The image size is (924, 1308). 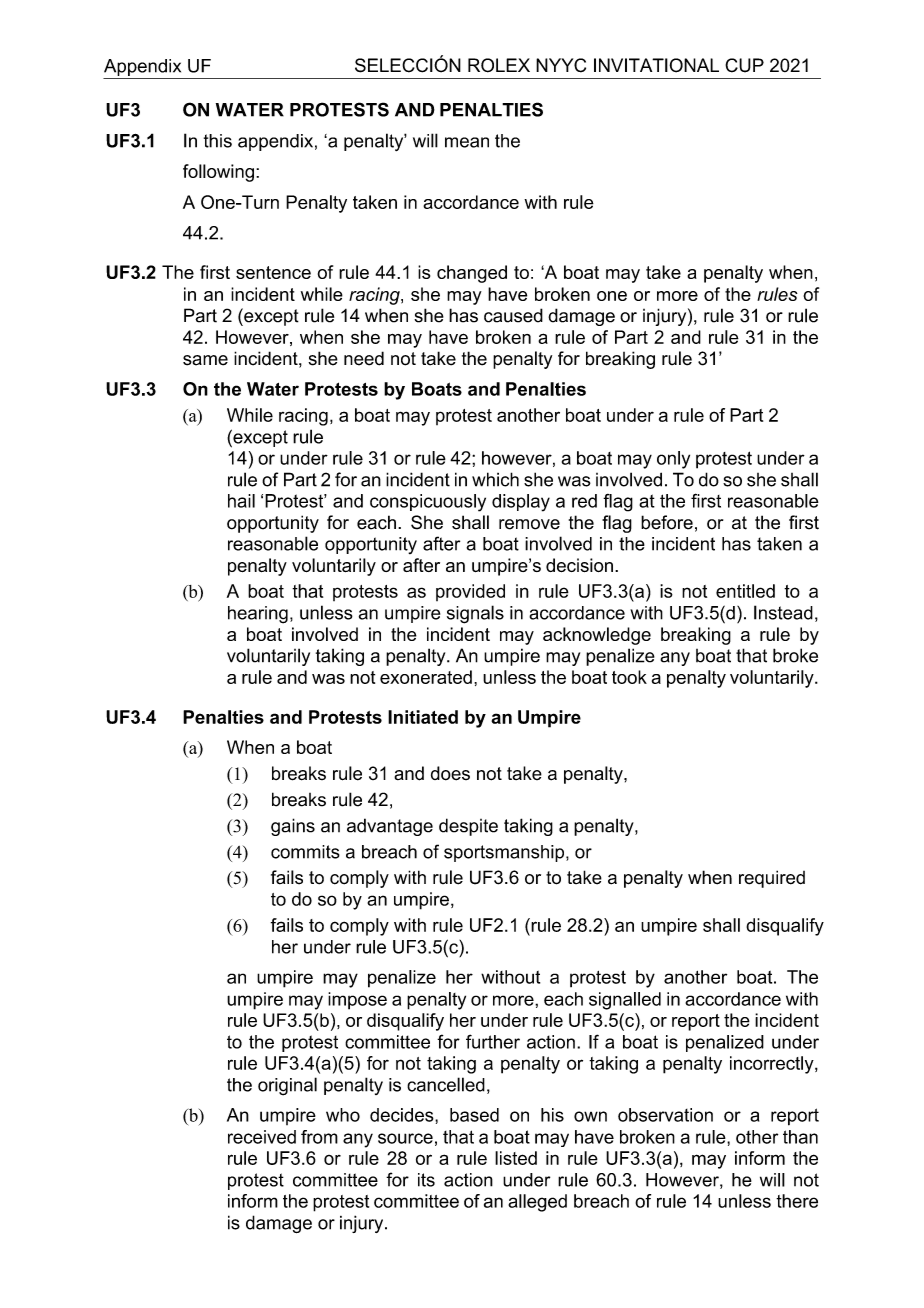 What do you see at coordinates (262, 1137) in the screenshot?
I see `received` at bounding box center [262, 1137].
